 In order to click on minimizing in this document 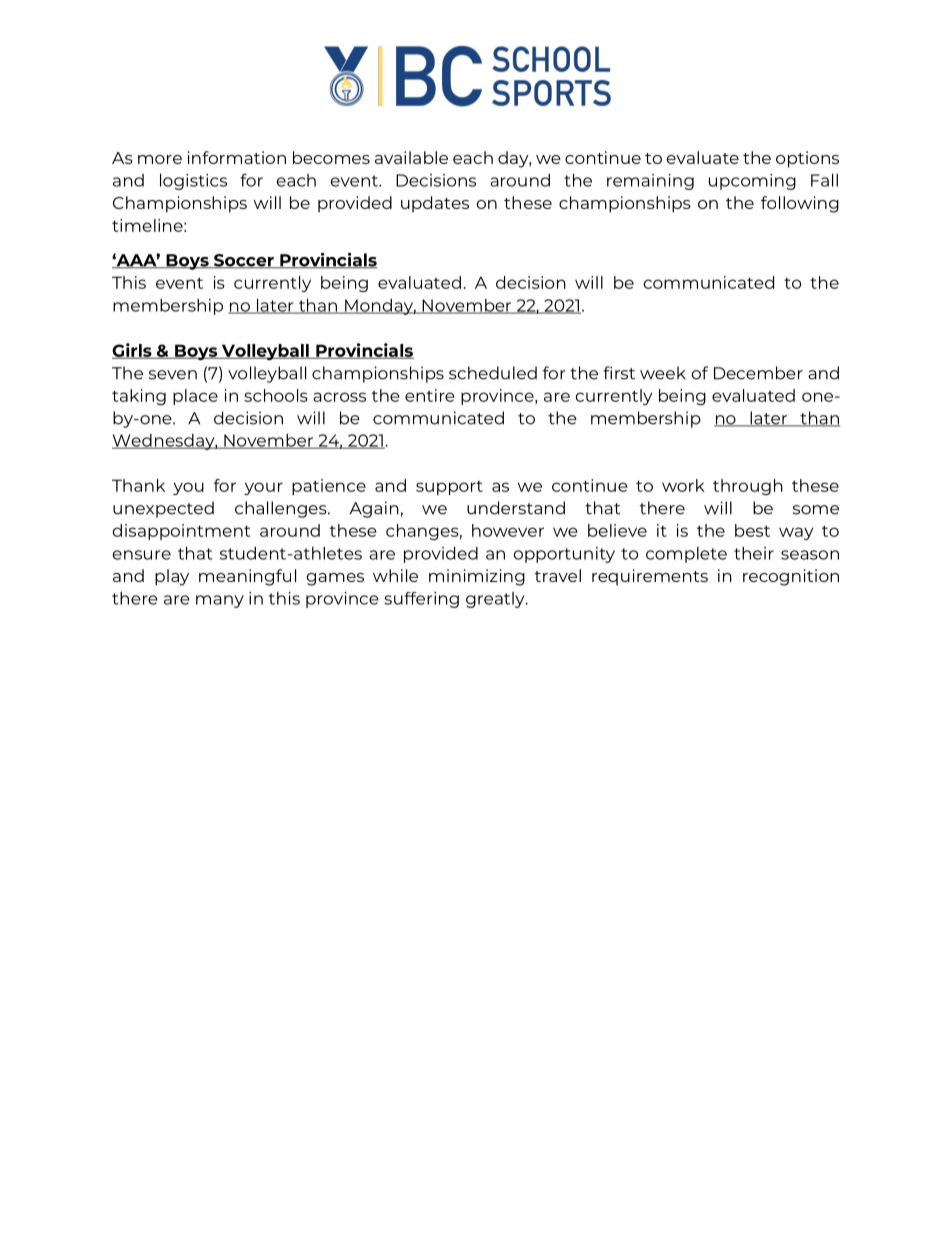, I will do `click(477, 577)`.
